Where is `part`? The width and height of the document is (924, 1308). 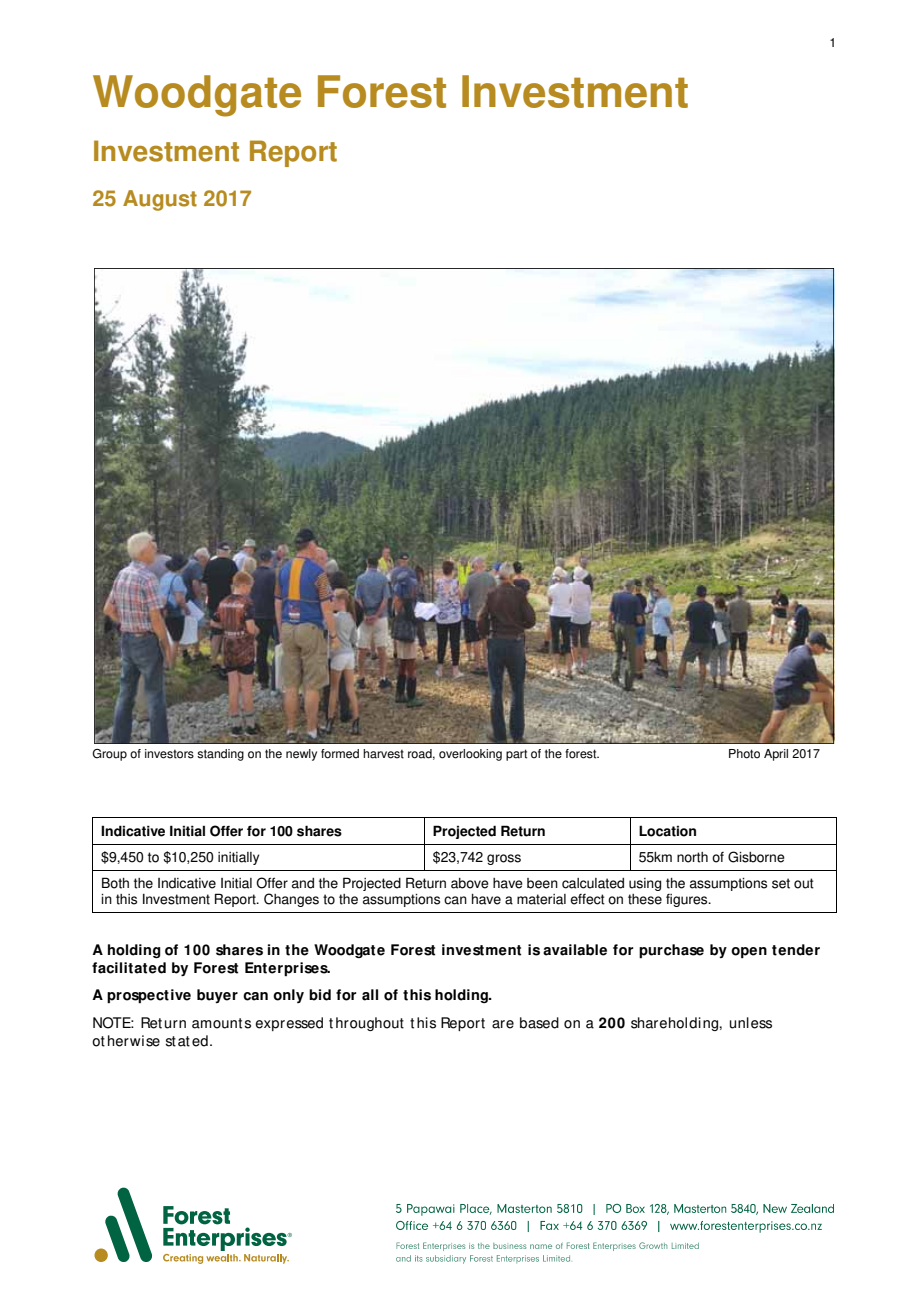
part is located at coordinates (516, 755).
